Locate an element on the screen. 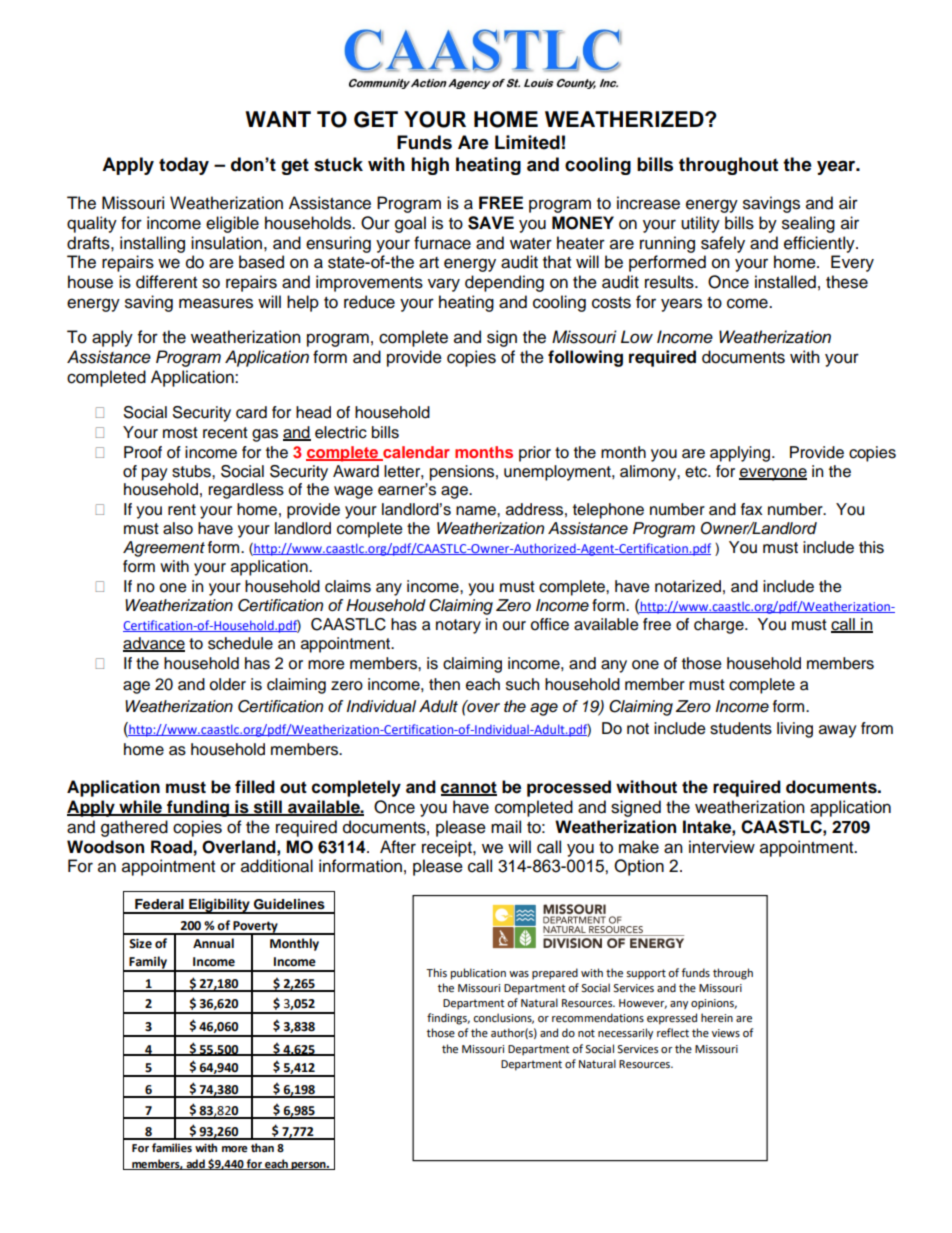  depending is located at coordinates (504, 283).
